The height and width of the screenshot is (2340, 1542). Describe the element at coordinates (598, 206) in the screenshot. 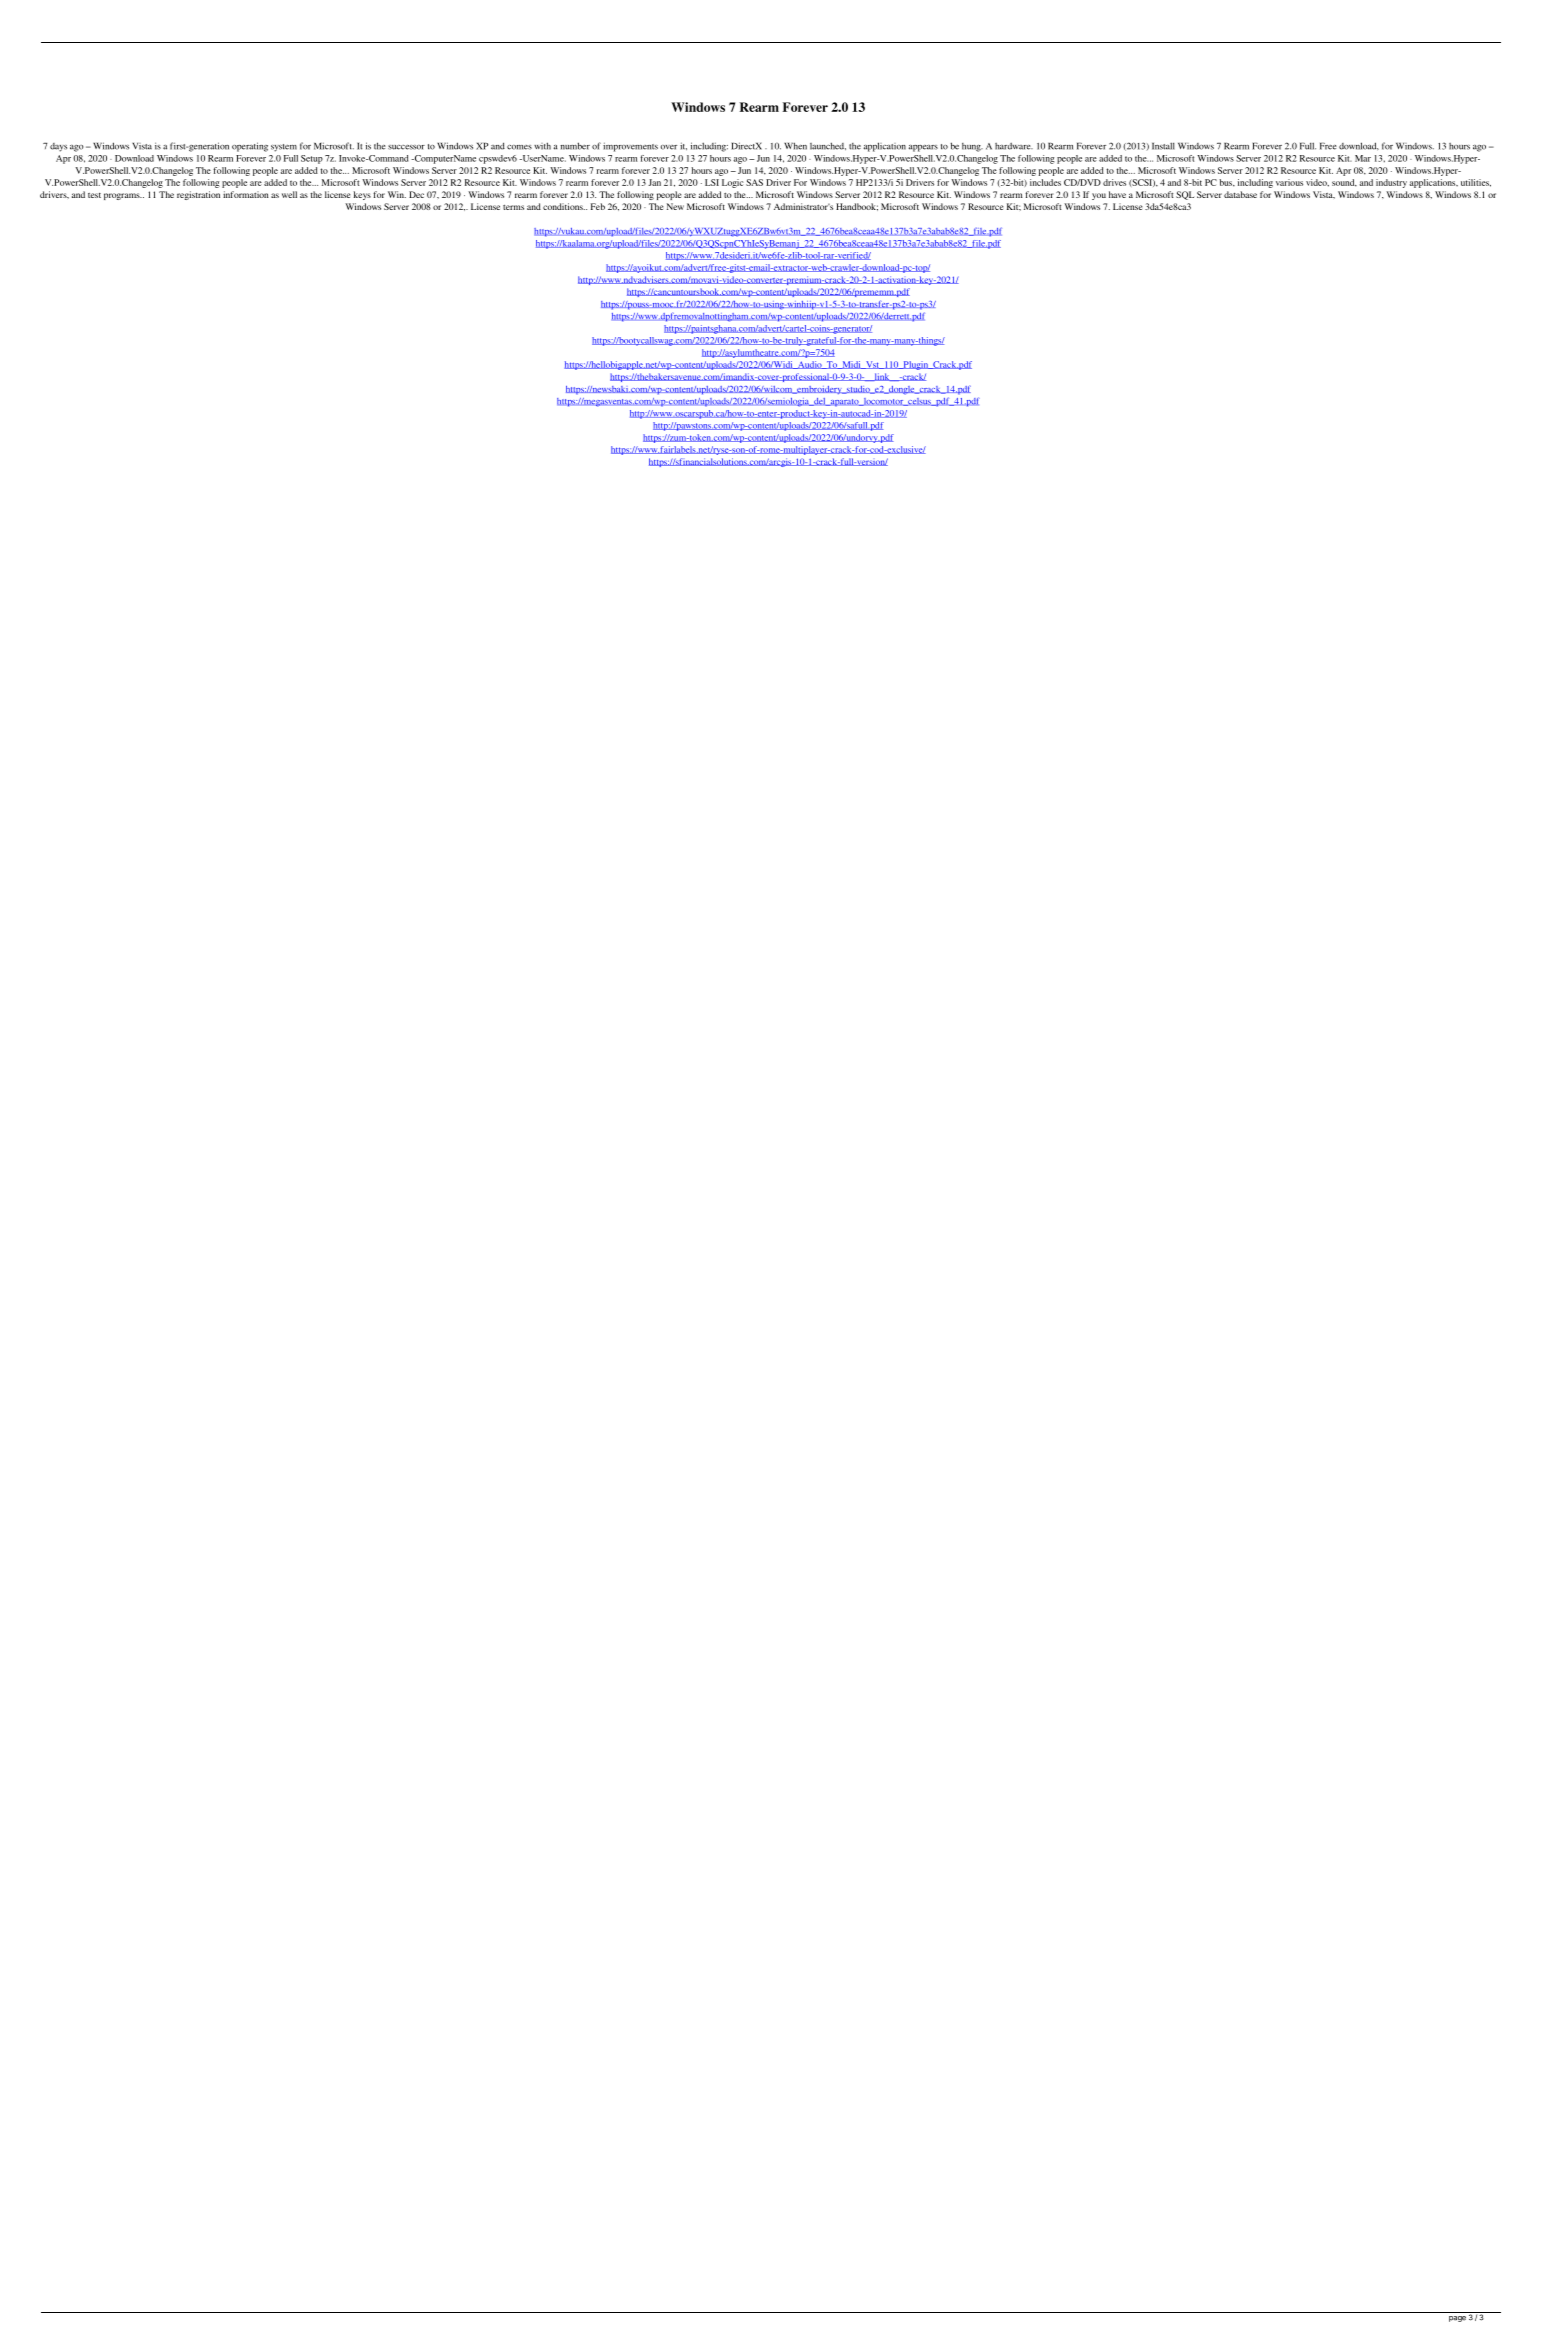

I see `Feb` at that location.
